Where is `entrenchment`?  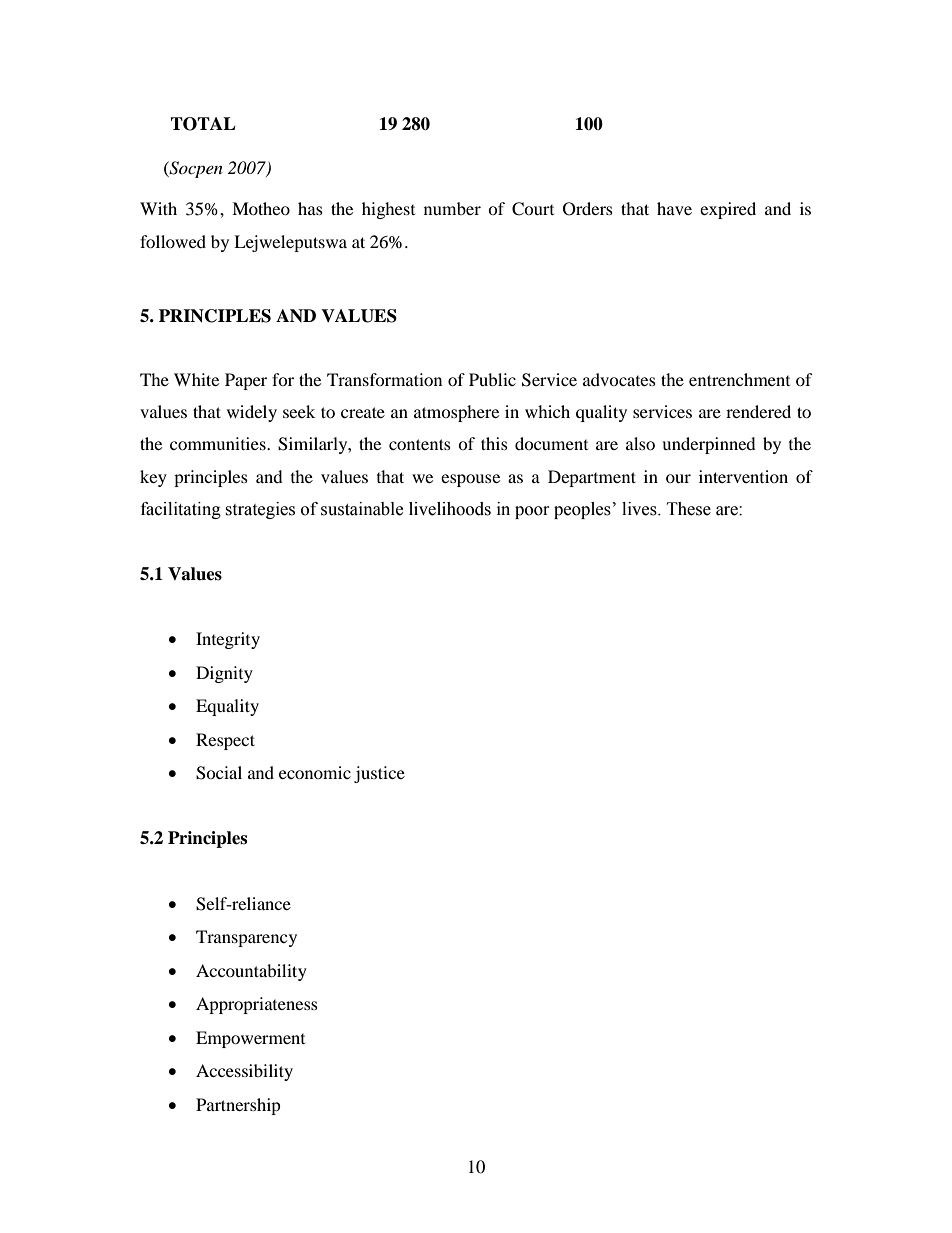
entrenchment is located at coordinates (739, 379).
